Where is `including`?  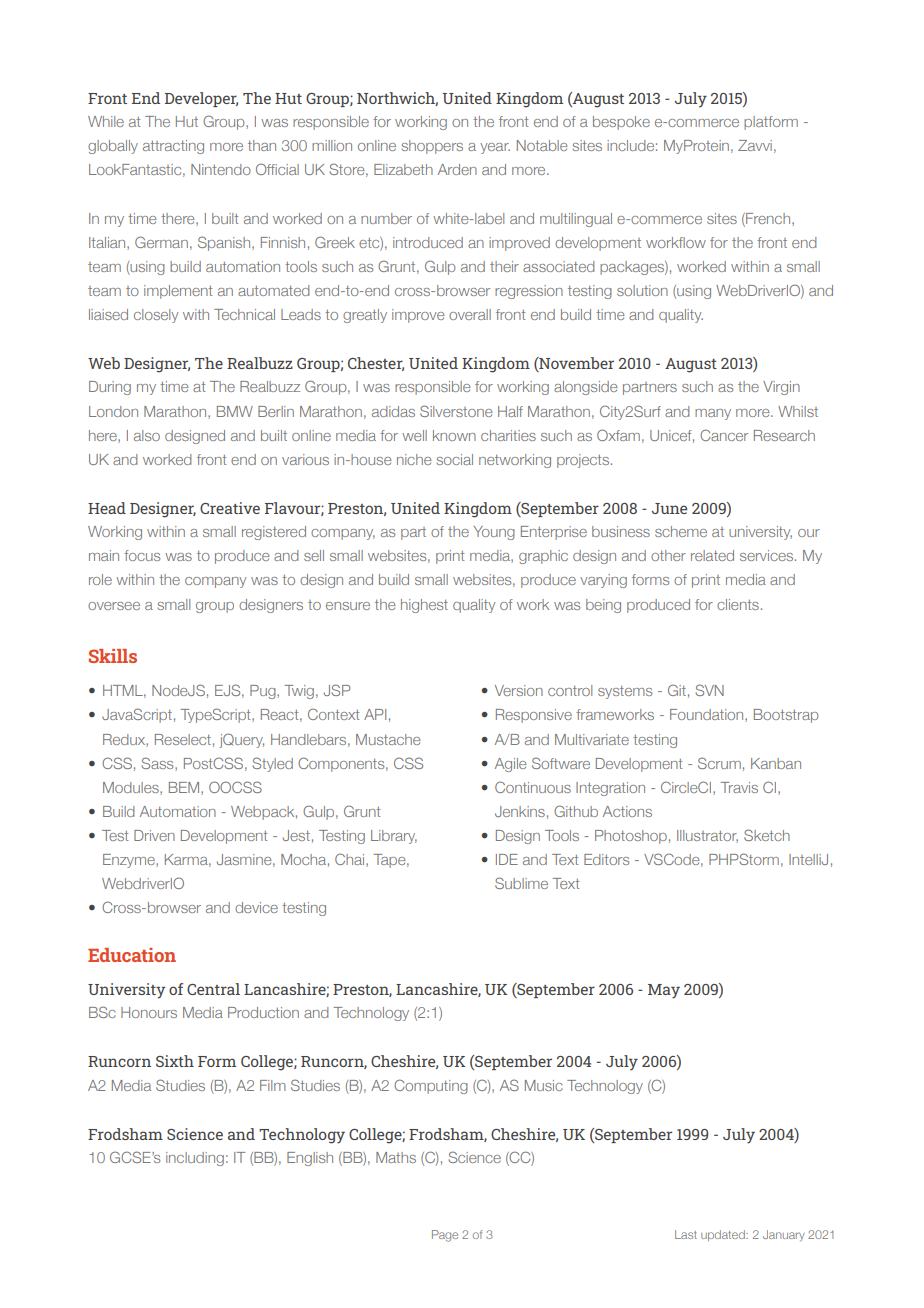
including is located at coordinates (195, 1159).
